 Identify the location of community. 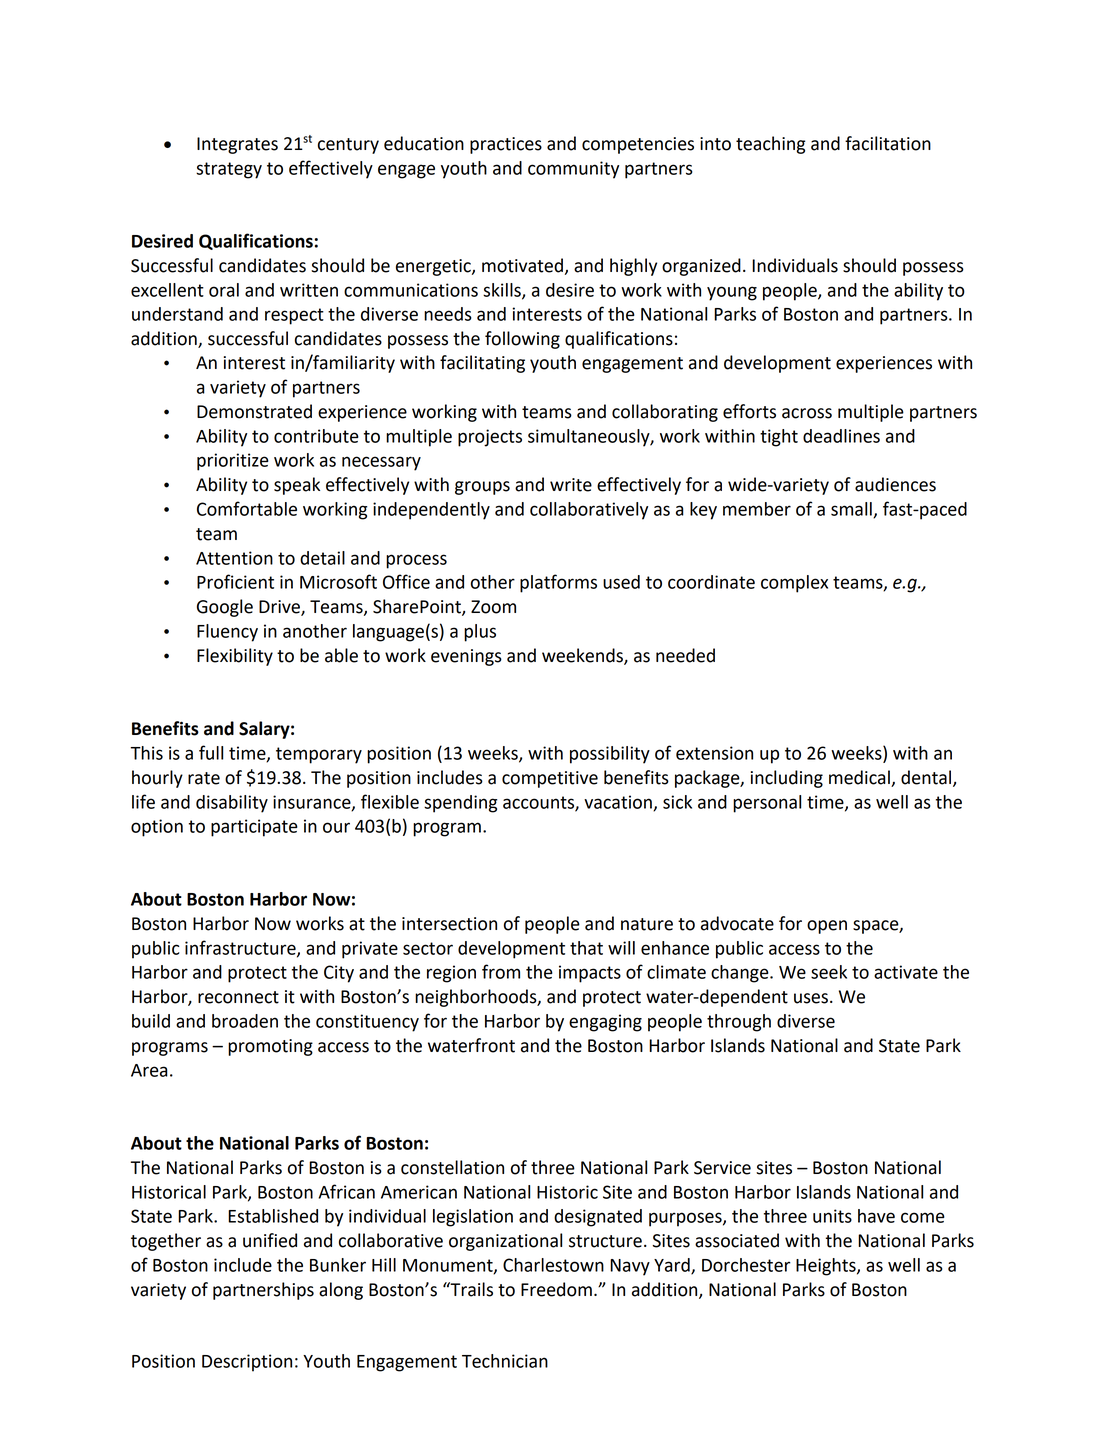
(573, 170).
